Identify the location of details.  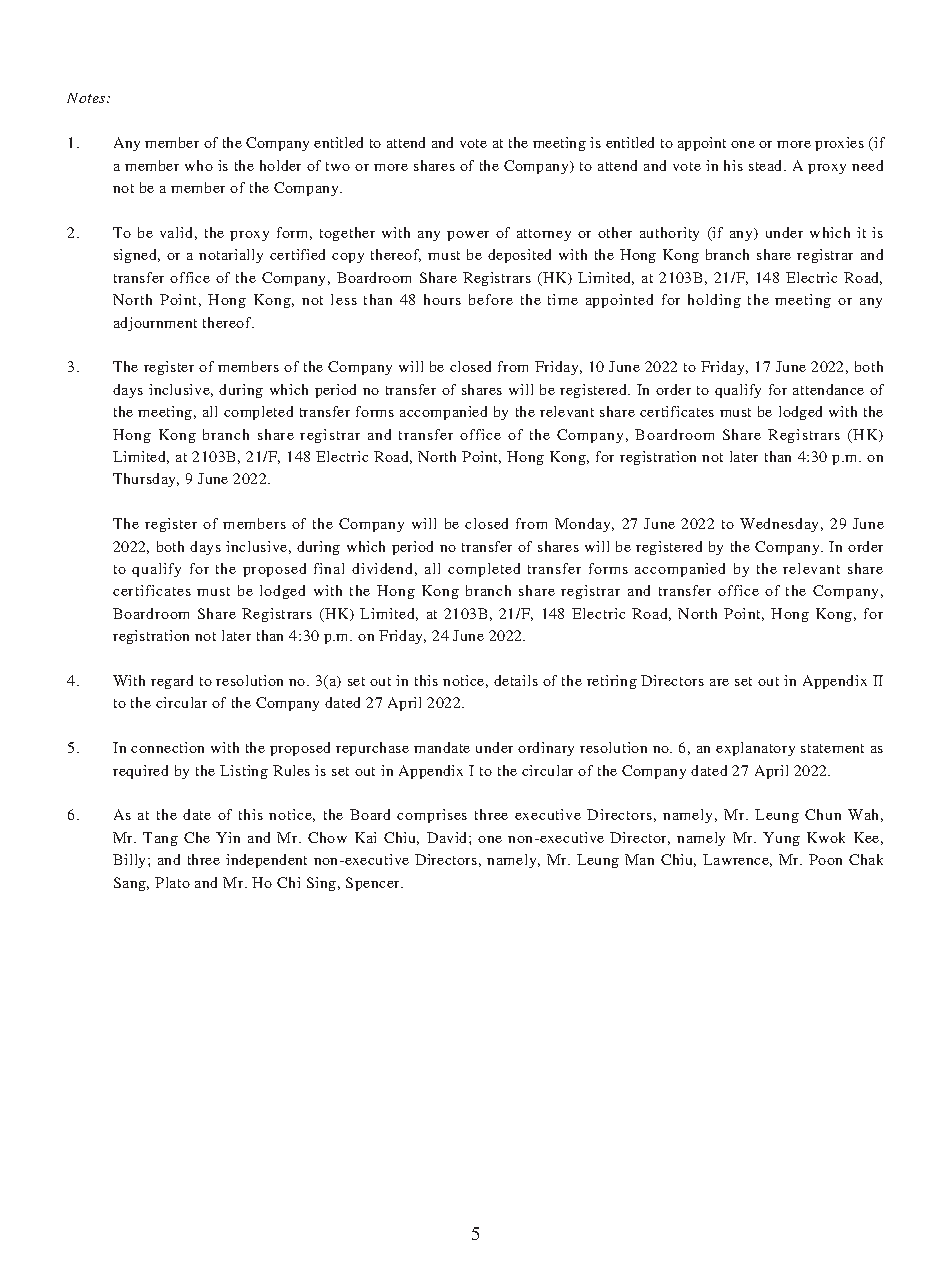
(516, 680).
